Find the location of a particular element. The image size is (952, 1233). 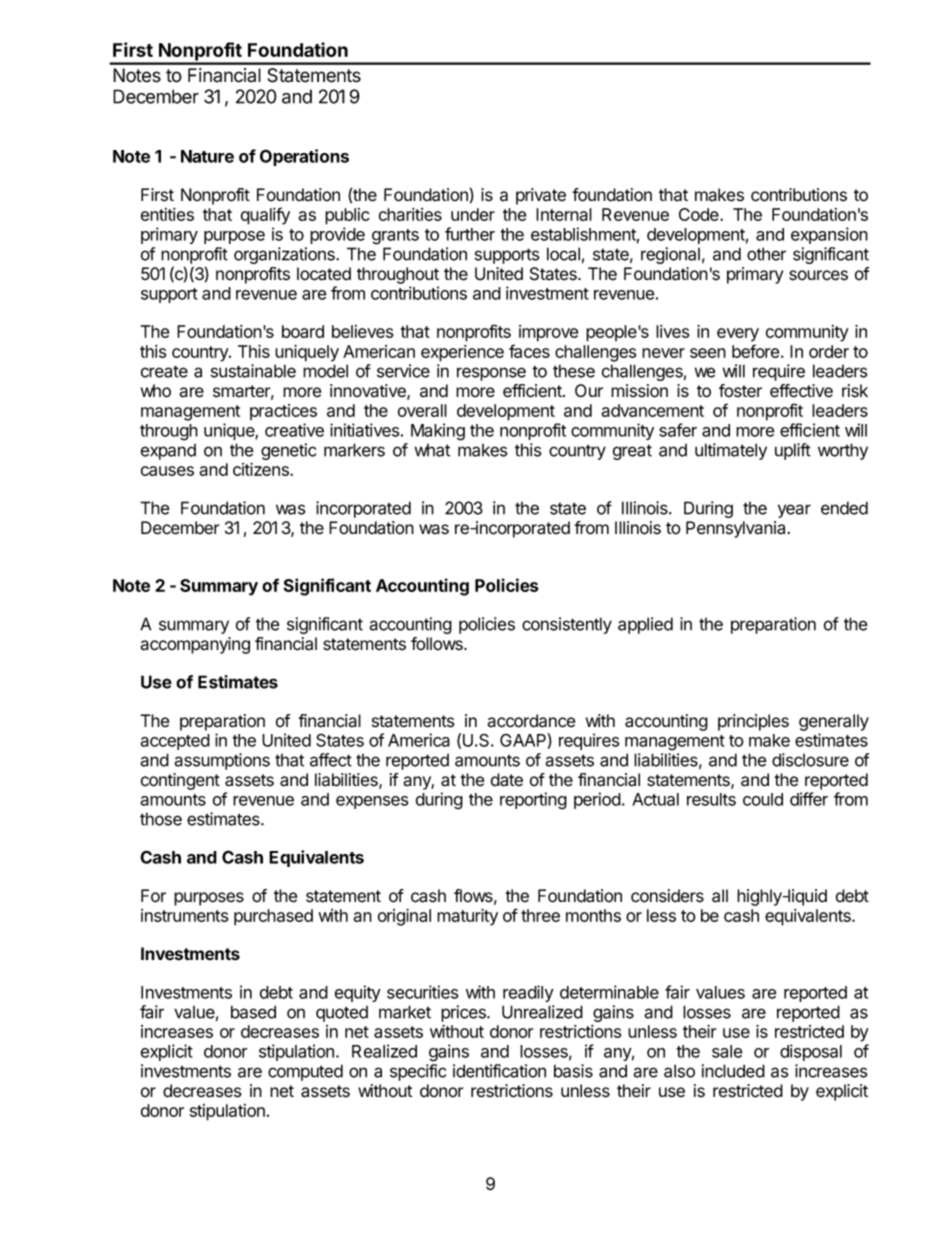

based is located at coordinates (253, 1012).
